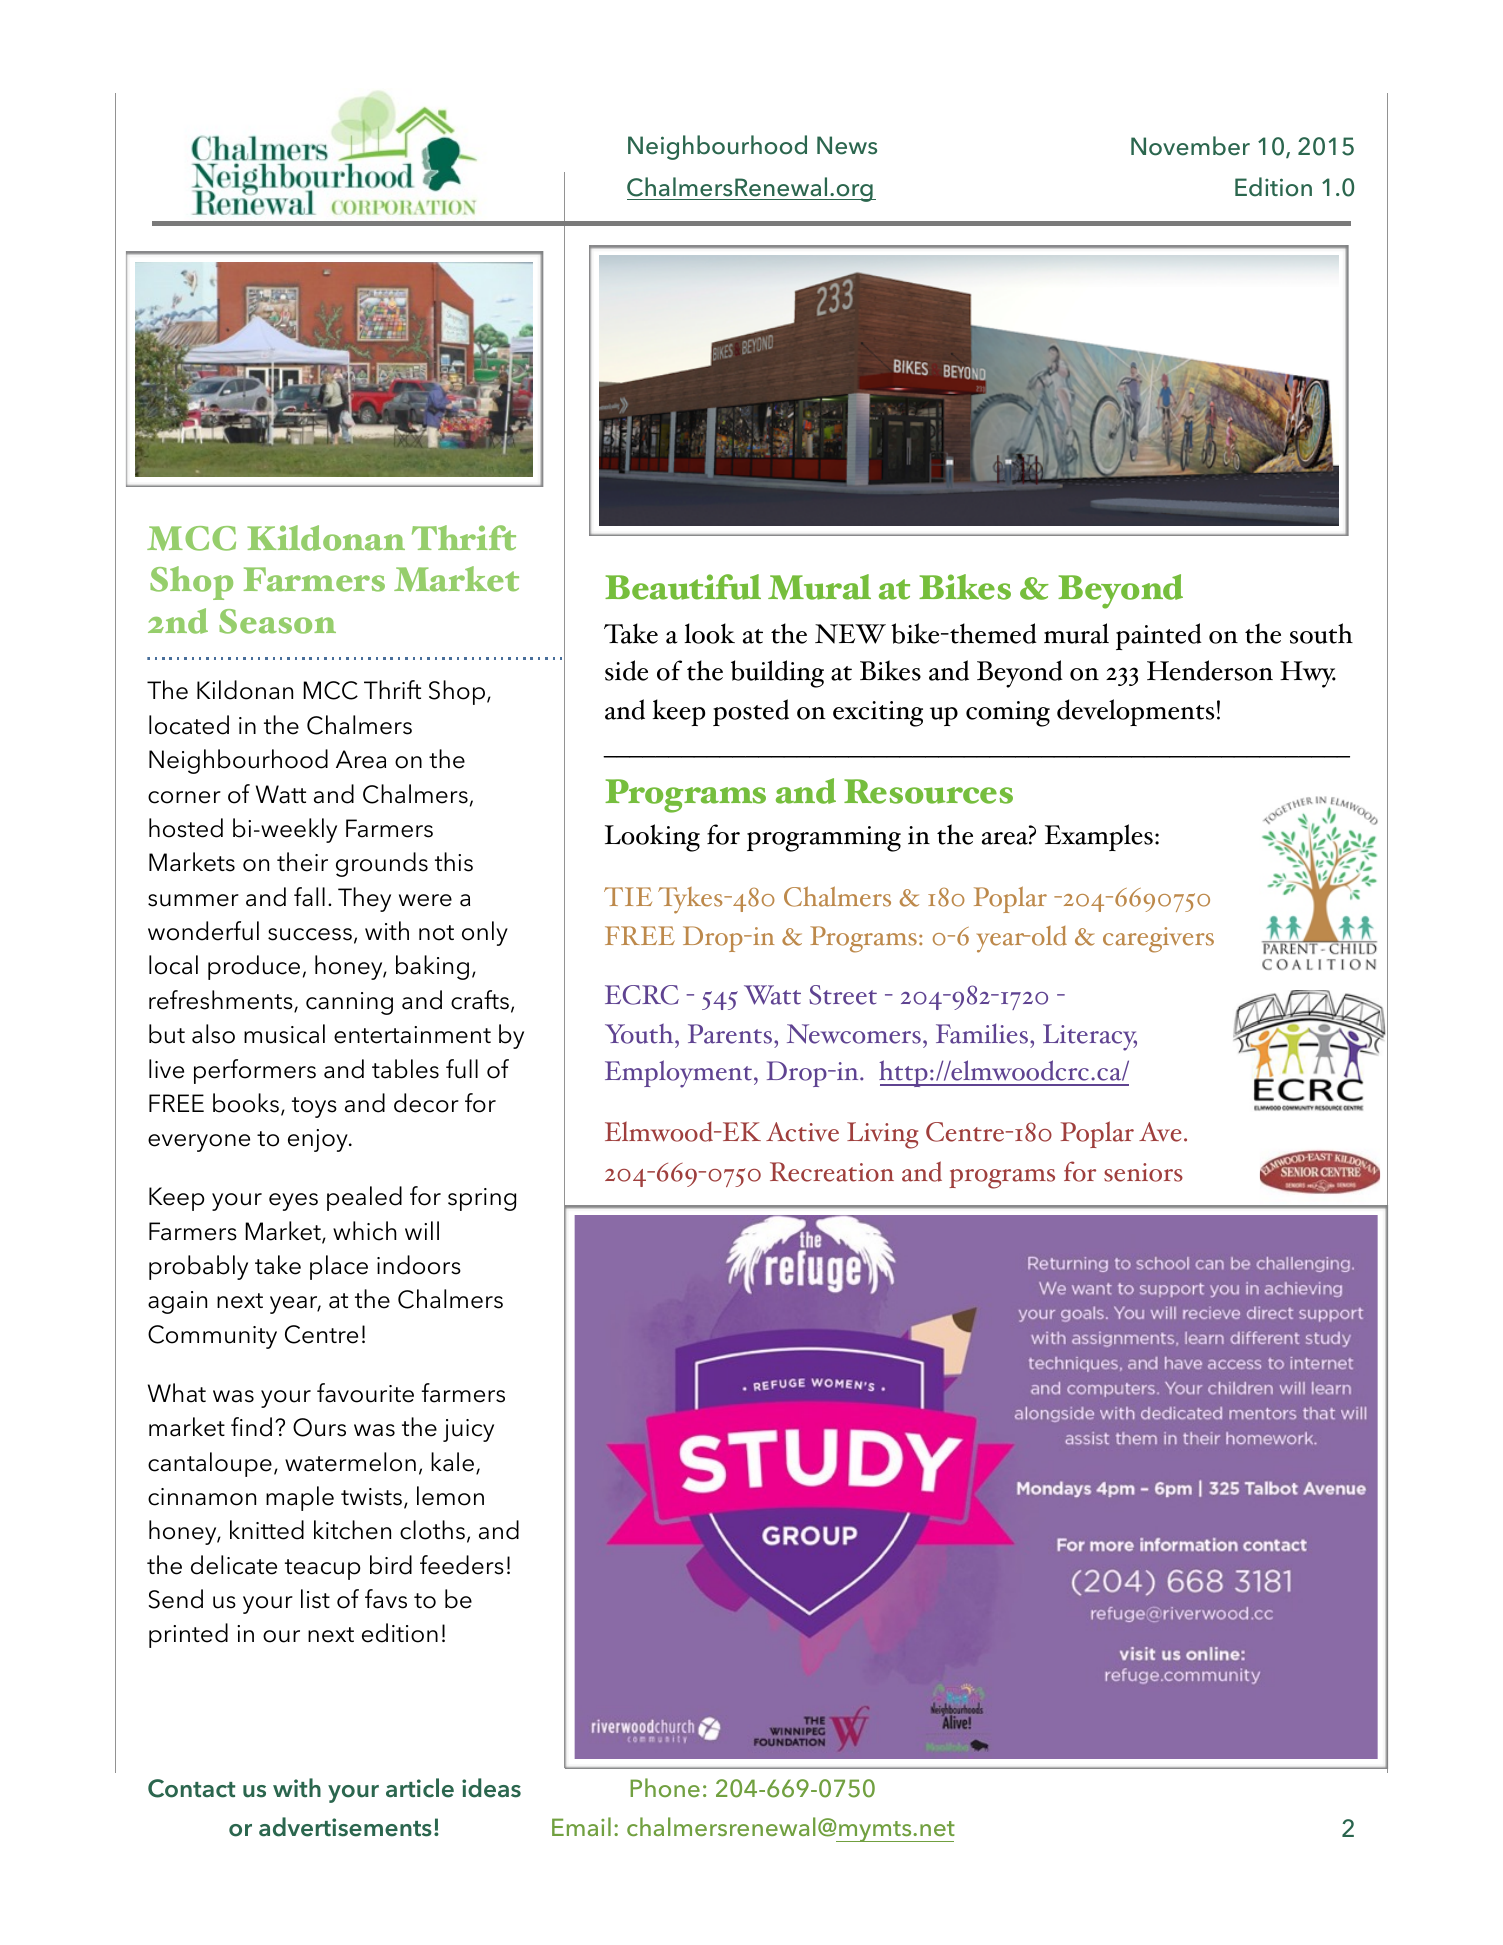  I want to click on canning, so click(349, 1003).
